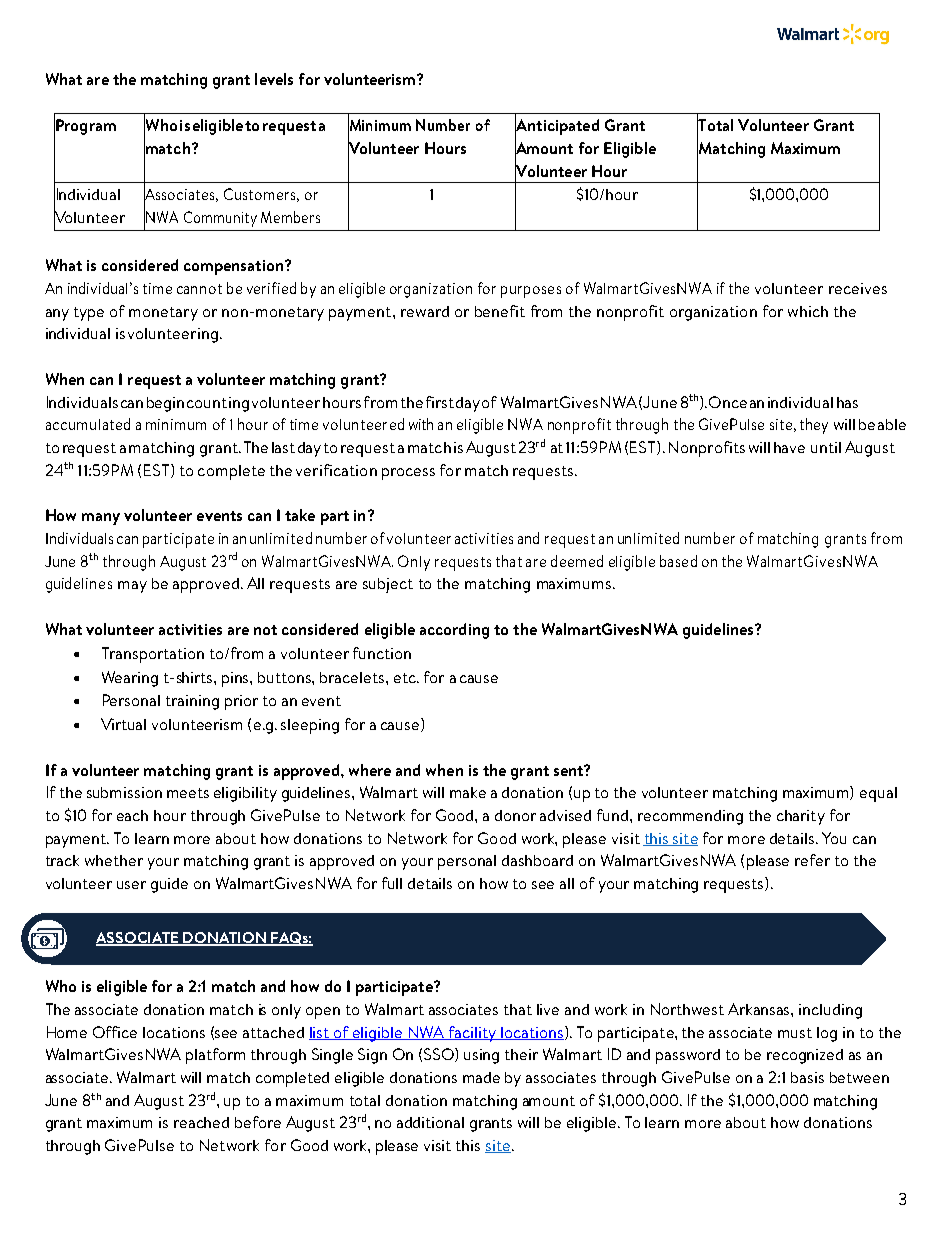  Describe the element at coordinates (468, 792) in the document. I see `make` at that location.
